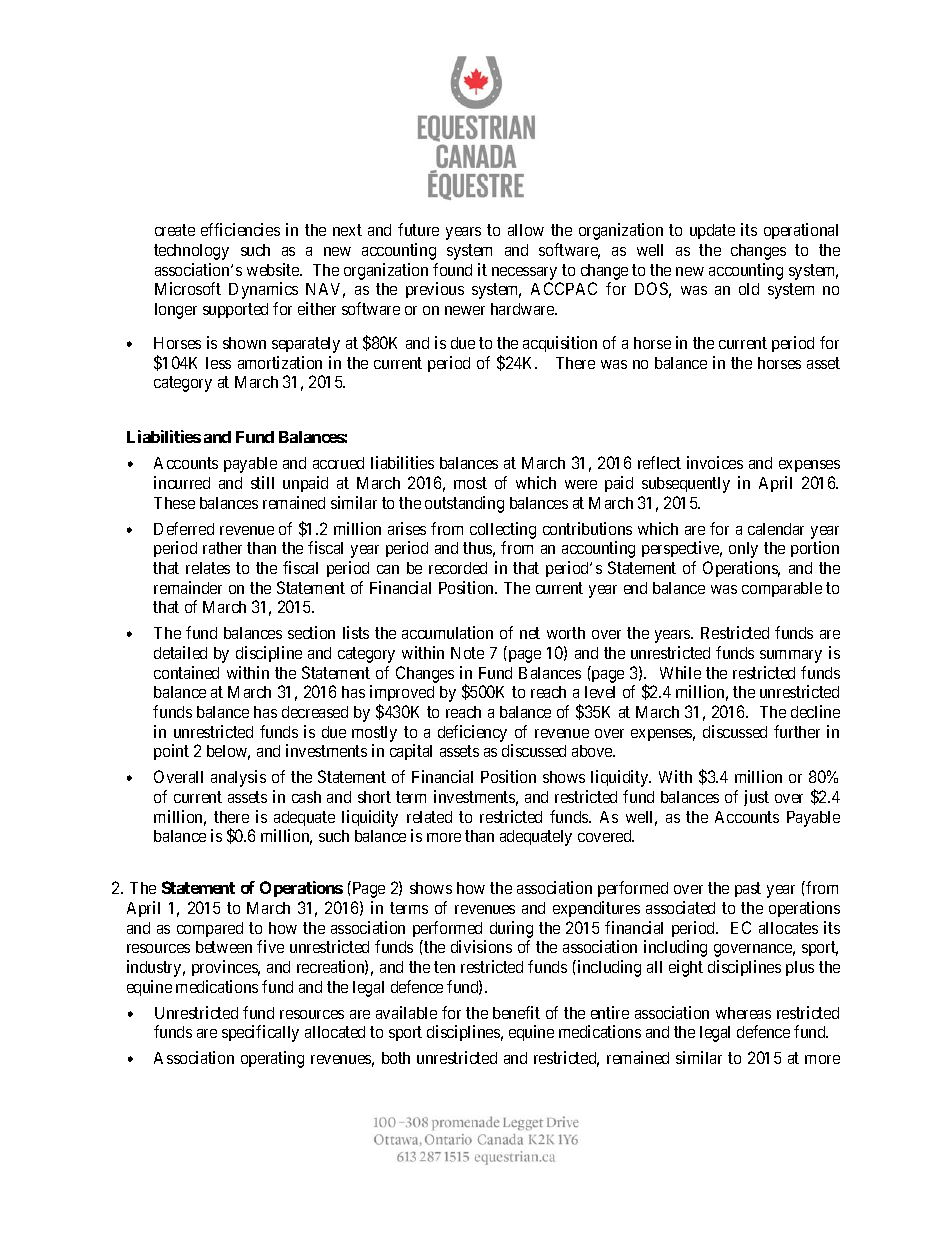 This document has height=1233, width=952. What do you see at coordinates (712, 231) in the document?
I see `update` at bounding box center [712, 231].
